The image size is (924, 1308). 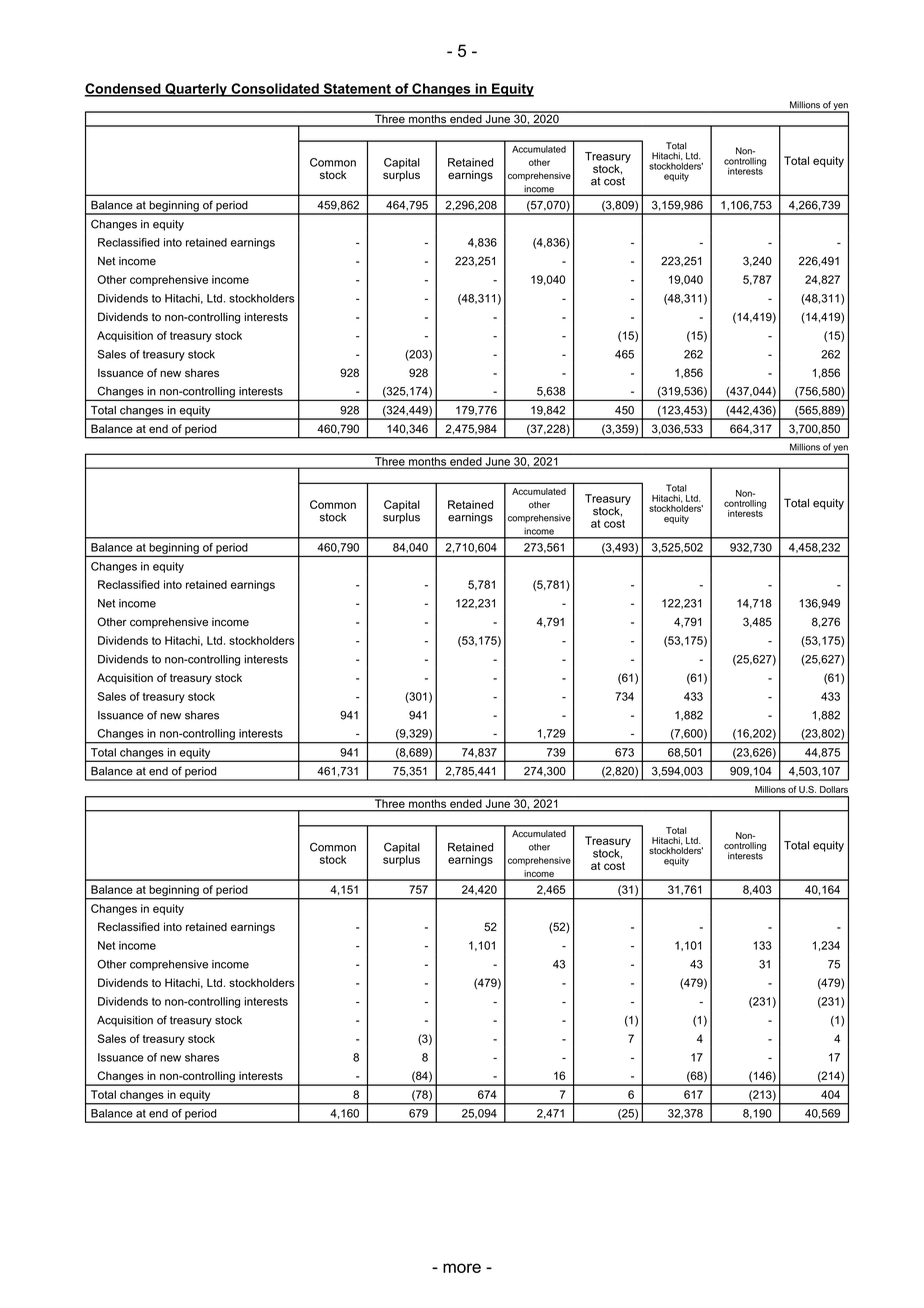 I want to click on Dollars, so click(x=834, y=789).
